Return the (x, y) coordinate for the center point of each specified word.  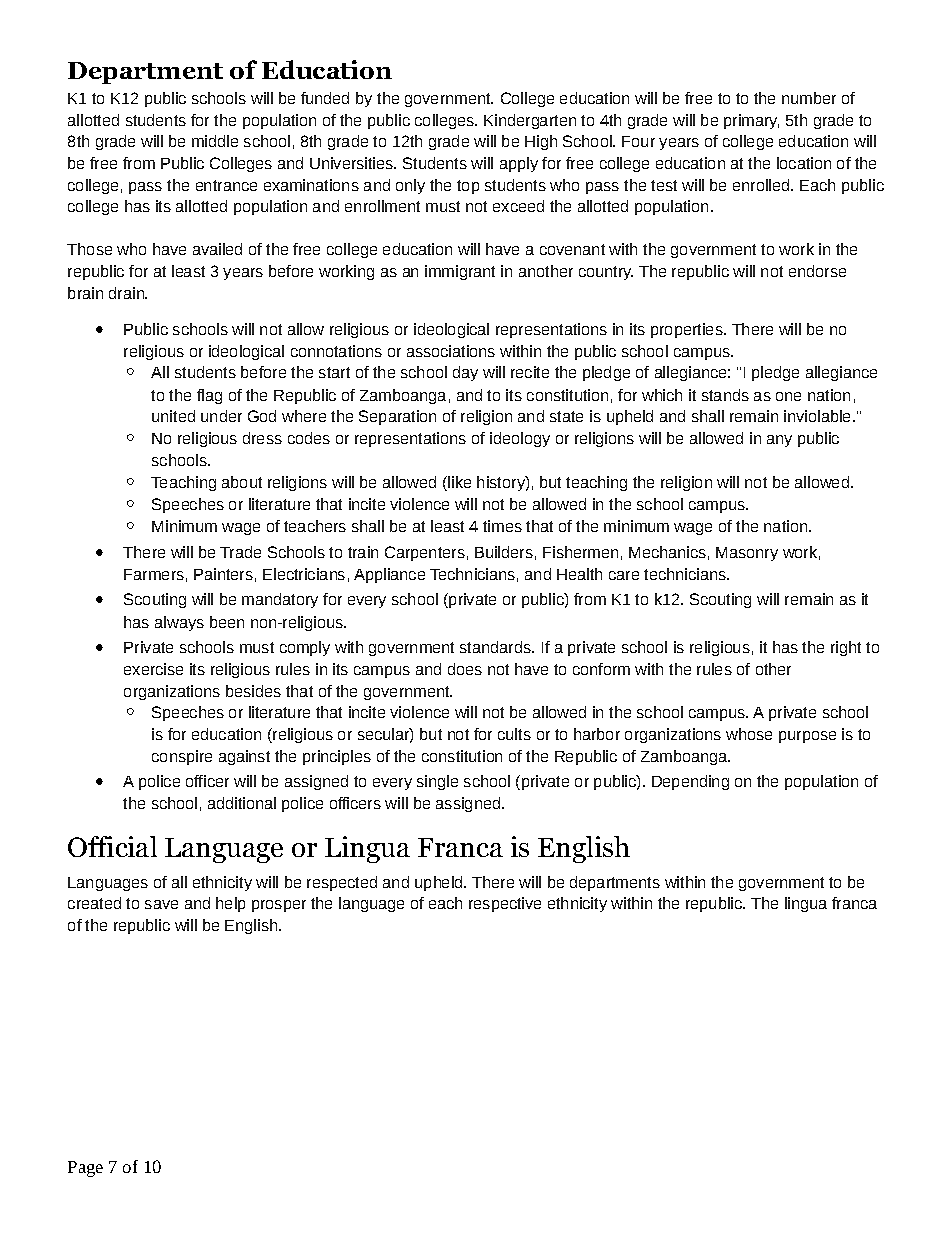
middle (215, 141)
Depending (690, 782)
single (437, 782)
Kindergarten (530, 121)
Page (85, 1169)
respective (505, 904)
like (458, 482)
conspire (182, 757)
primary (751, 121)
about (242, 482)
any (779, 441)
